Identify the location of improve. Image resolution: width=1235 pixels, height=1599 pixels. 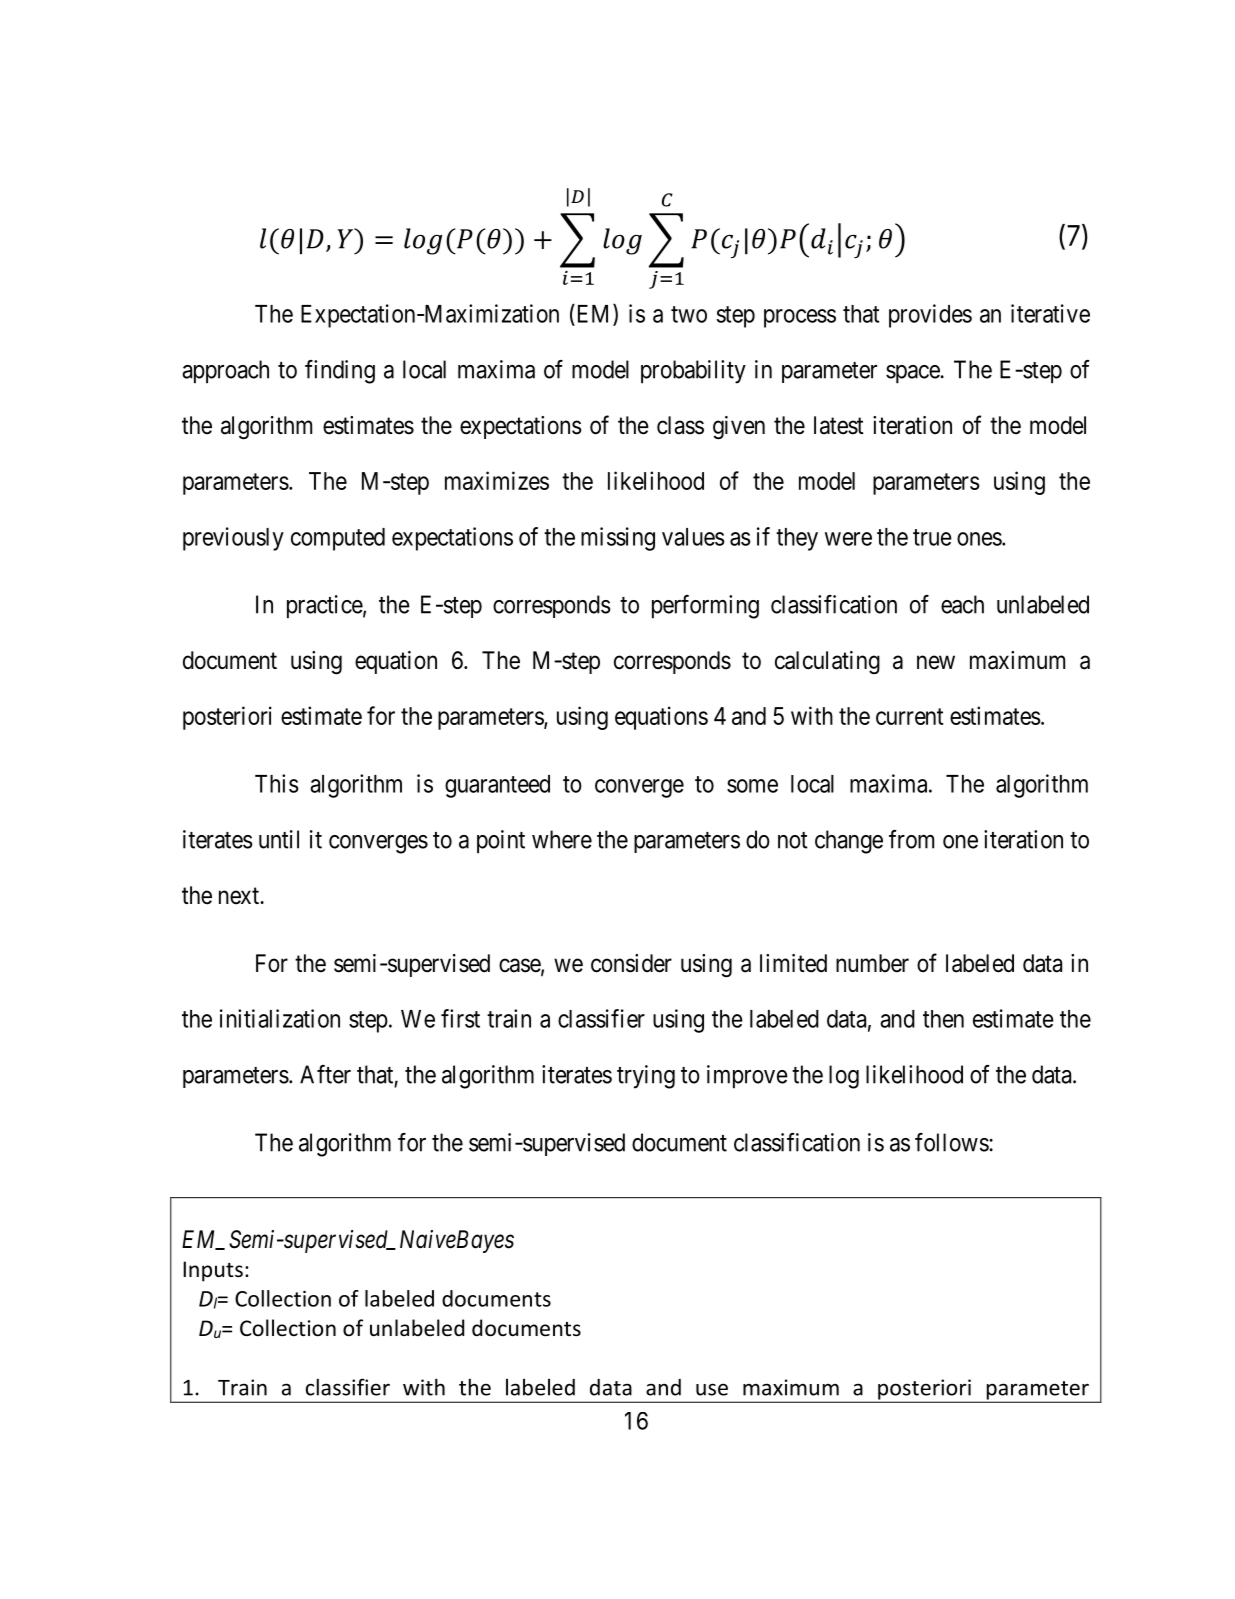
(747, 1077).
